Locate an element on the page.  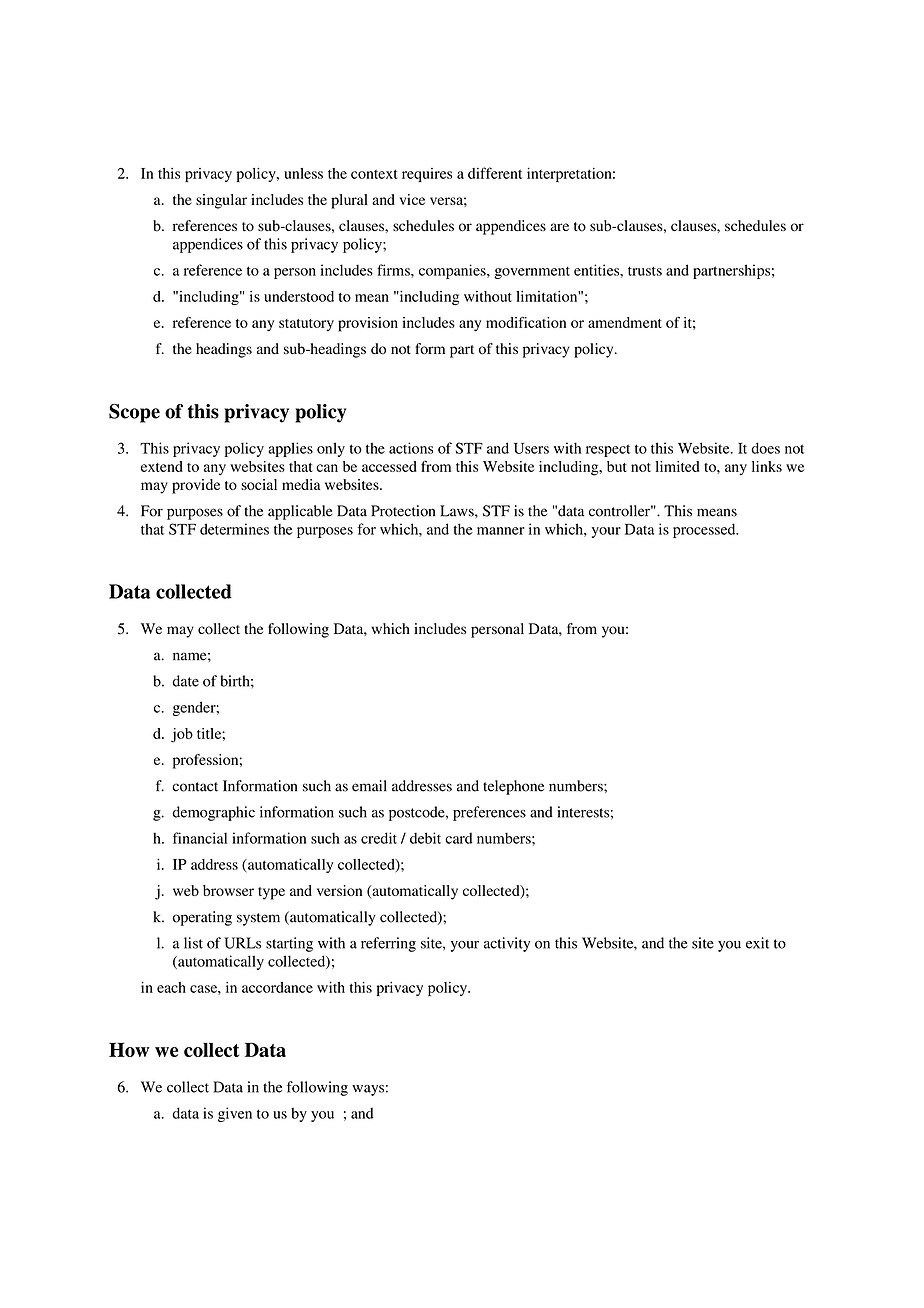
trusts is located at coordinates (645, 271).
